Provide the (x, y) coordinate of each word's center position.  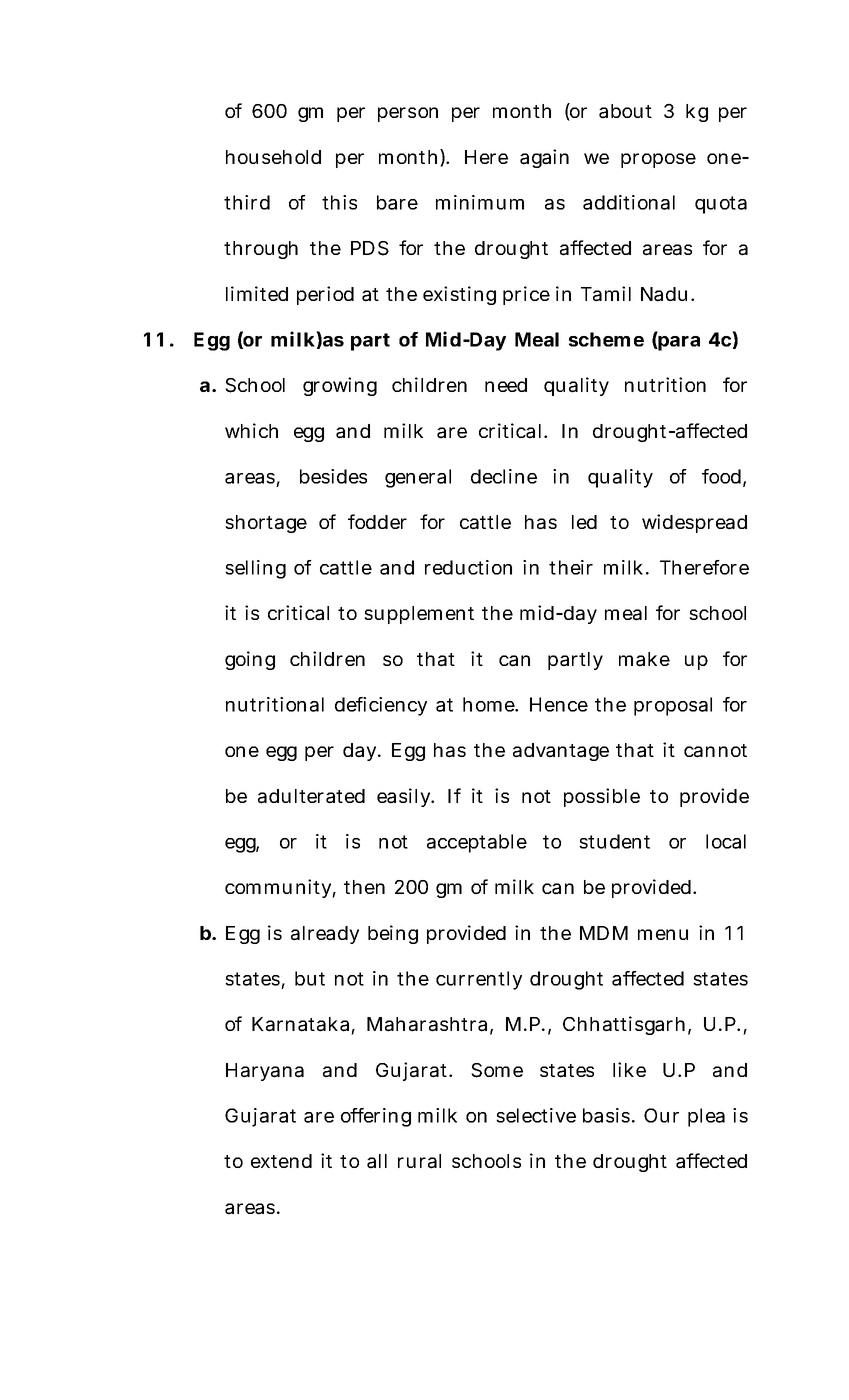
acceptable (477, 843)
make (644, 659)
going (250, 660)
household (273, 157)
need (506, 385)
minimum (480, 202)
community (279, 888)
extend (281, 1161)
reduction (468, 567)
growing (340, 386)
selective (536, 1115)
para (678, 343)
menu (663, 934)
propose (658, 160)
